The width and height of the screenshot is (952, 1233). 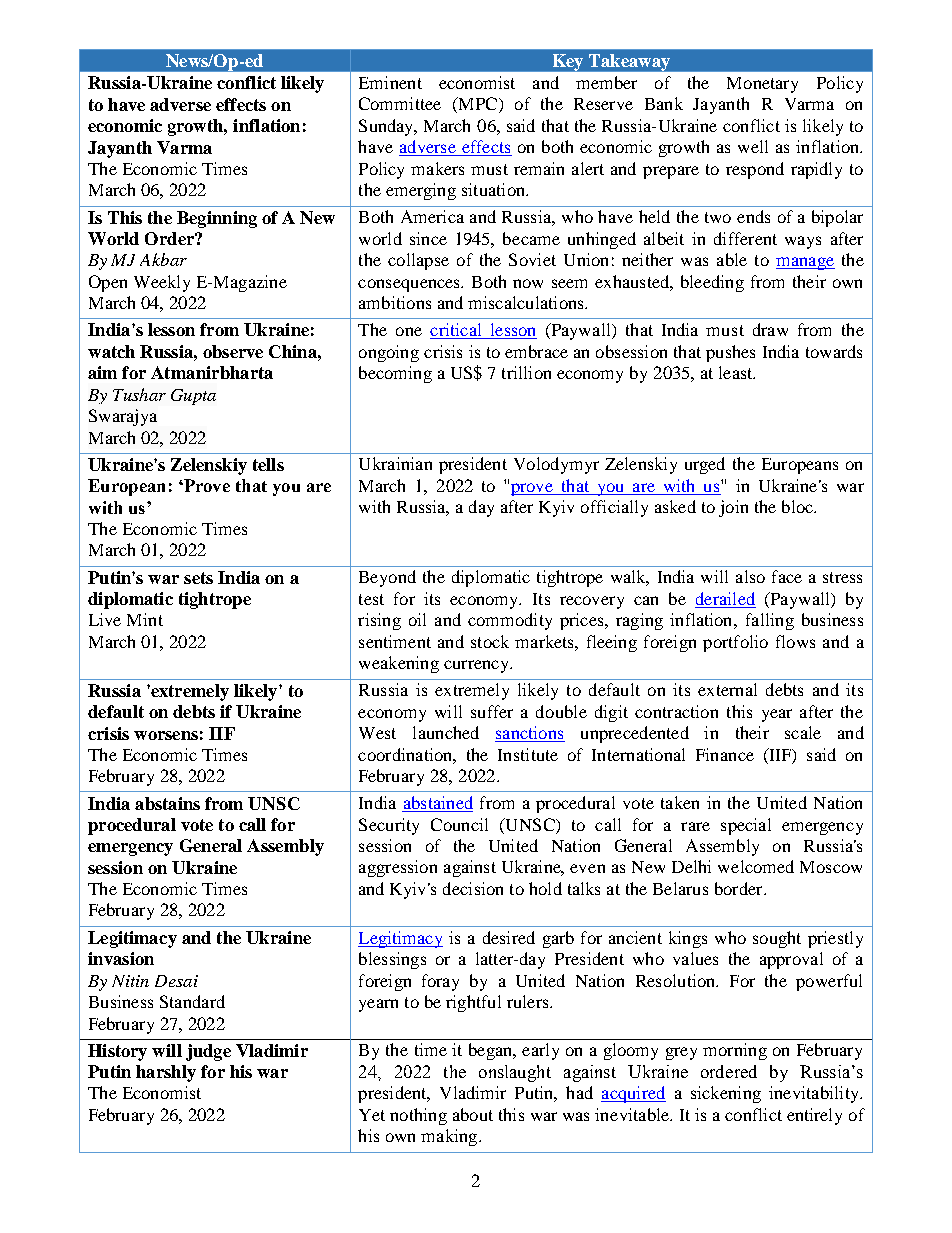 I want to click on Beginning, so click(x=217, y=219).
